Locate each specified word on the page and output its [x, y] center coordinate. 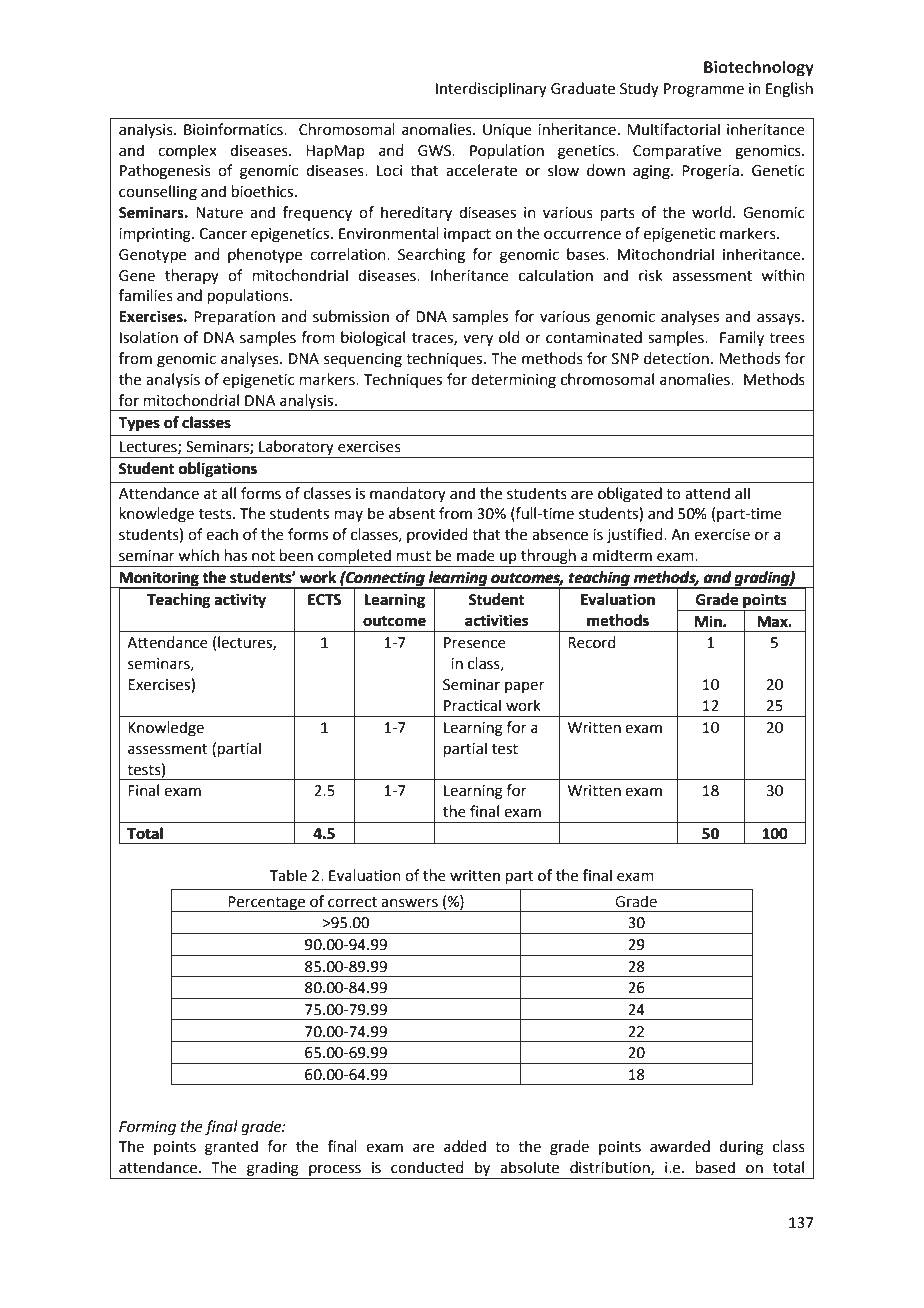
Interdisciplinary [491, 89]
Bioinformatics [234, 129]
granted [231, 1148]
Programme [704, 90]
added [465, 1146]
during [741, 1148]
